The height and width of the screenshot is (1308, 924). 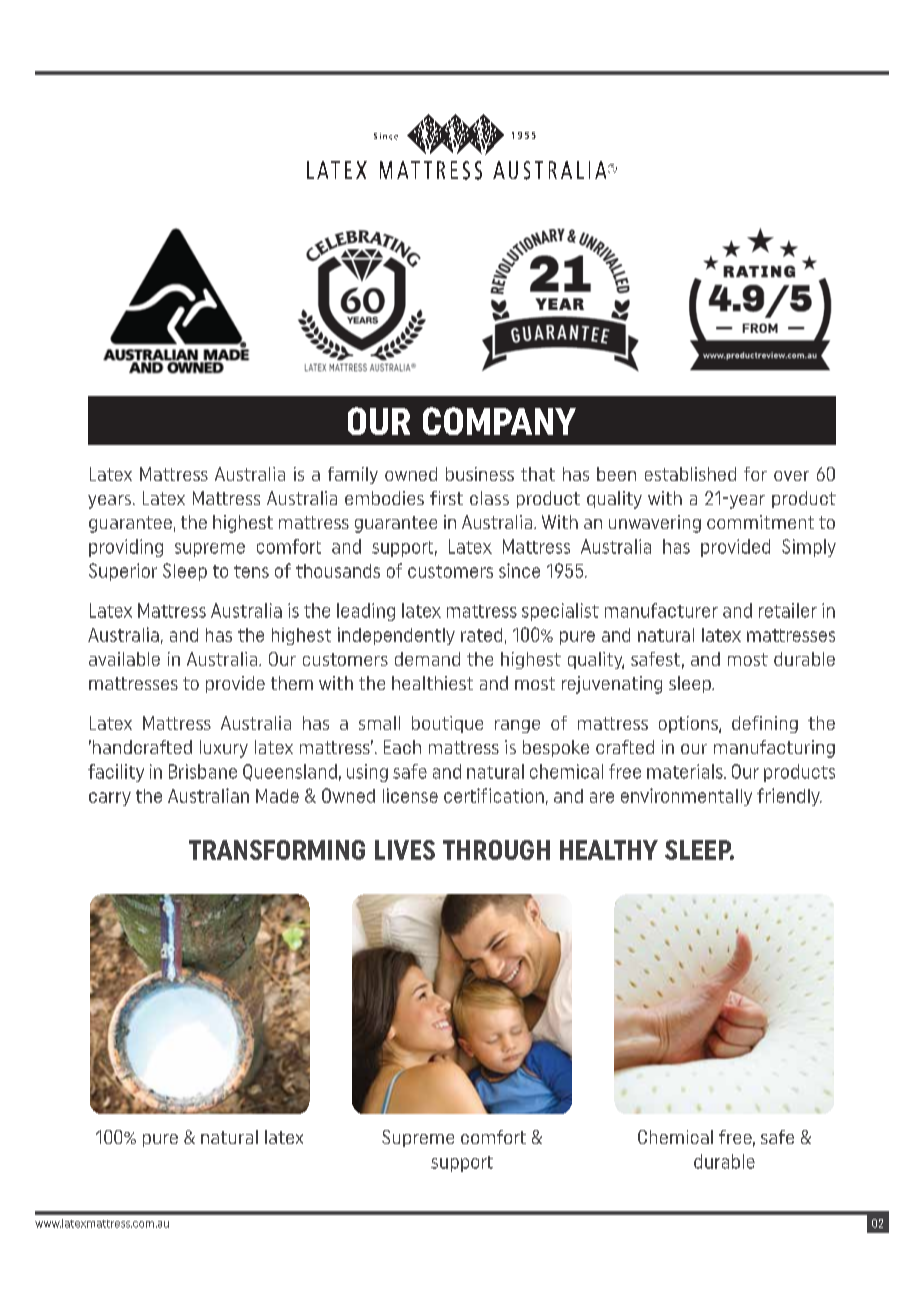 I want to click on THROUGH, so click(x=496, y=850).
